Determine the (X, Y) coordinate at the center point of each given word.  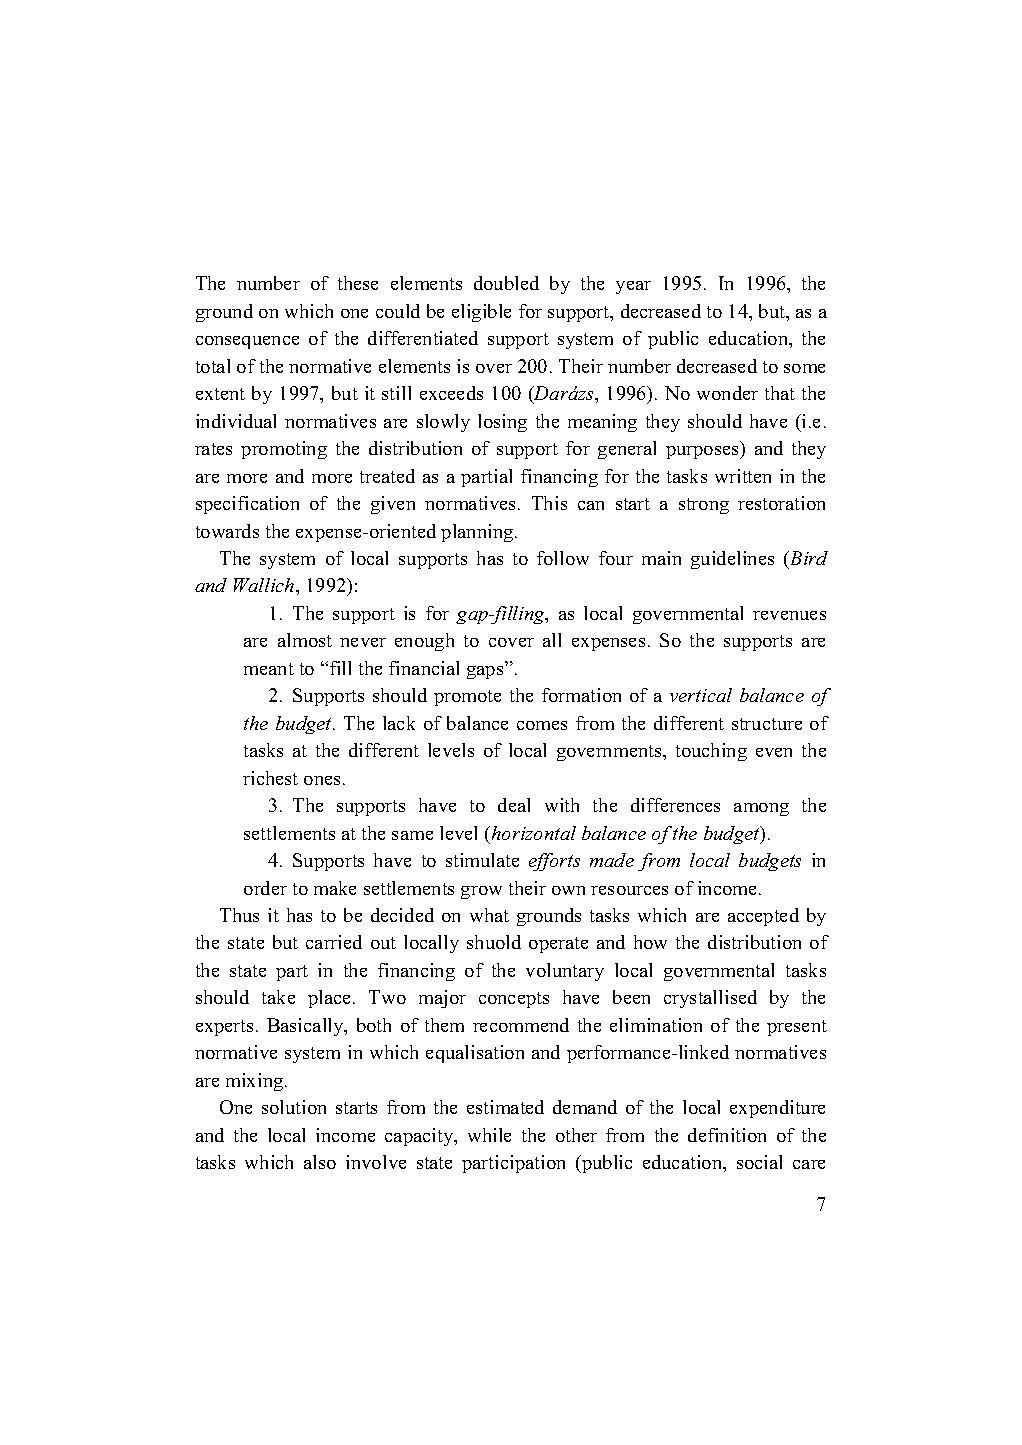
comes (542, 725)
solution (294, 1107)
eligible (481, 313)
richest (270, 778)
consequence (247, 342)
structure (767, 724)
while (489, 1135)
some (804, 368)
